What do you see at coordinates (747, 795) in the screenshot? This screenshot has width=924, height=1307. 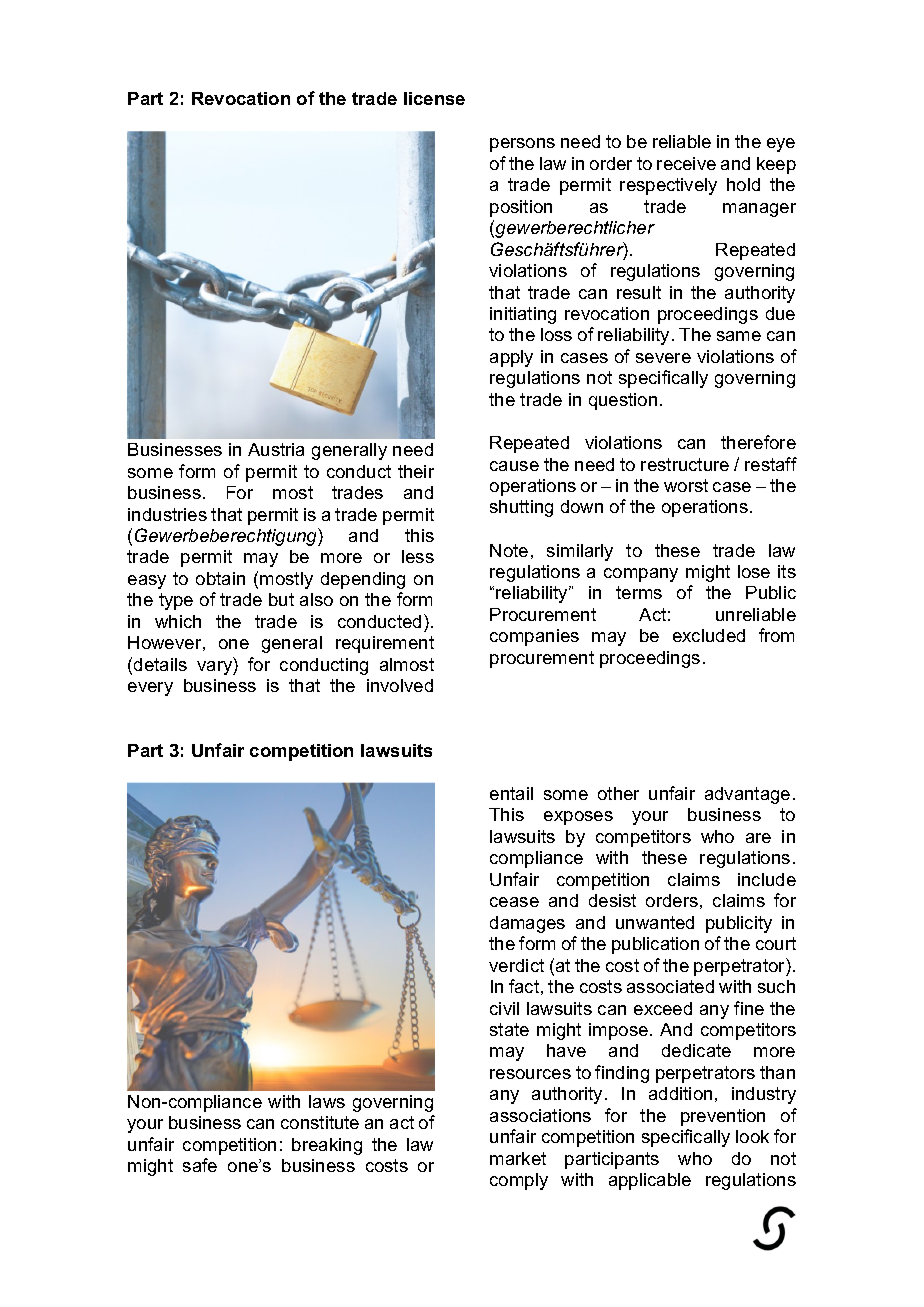 I see `advantage` at bounding box center [747, 795].
